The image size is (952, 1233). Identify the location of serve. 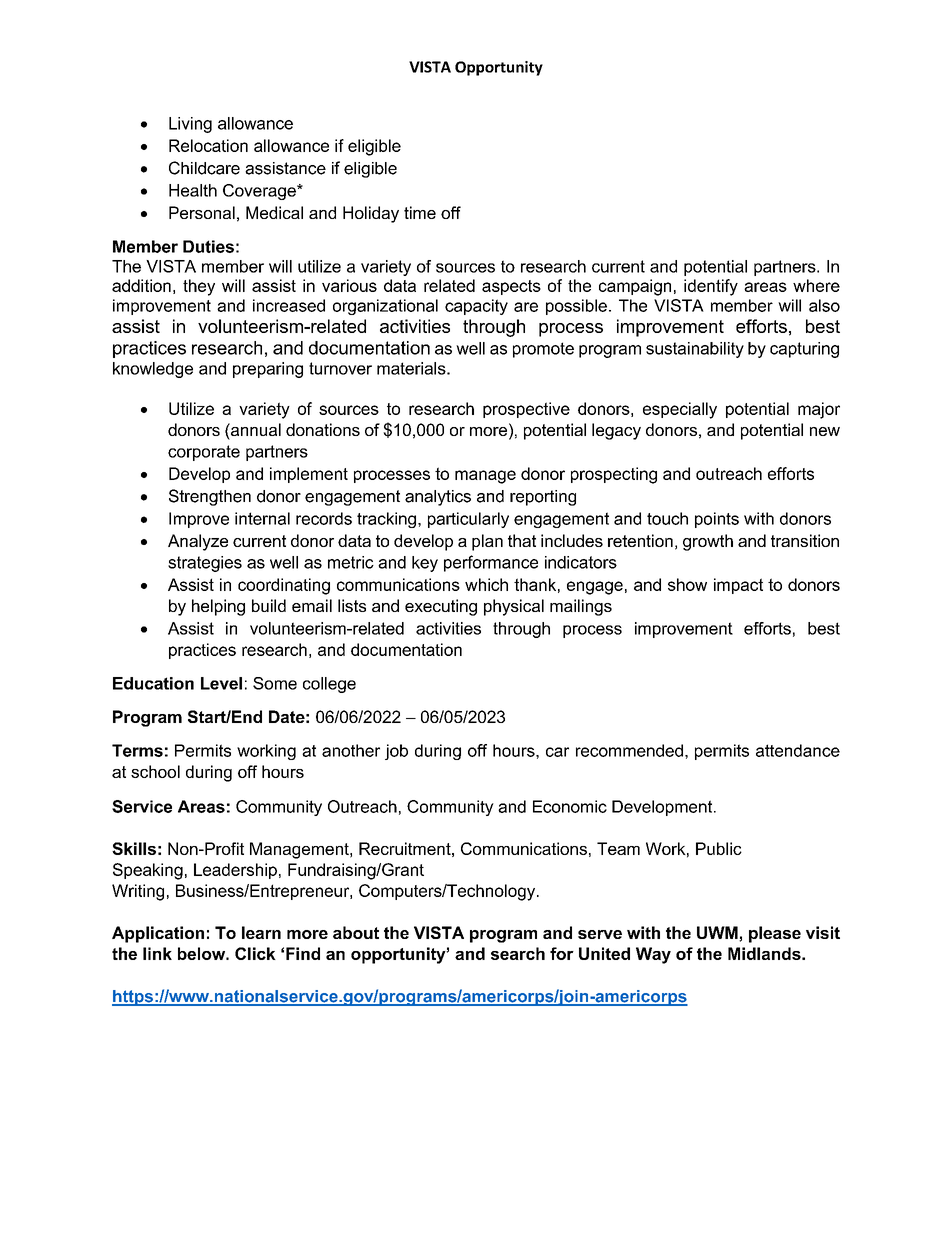
(600, 934).
